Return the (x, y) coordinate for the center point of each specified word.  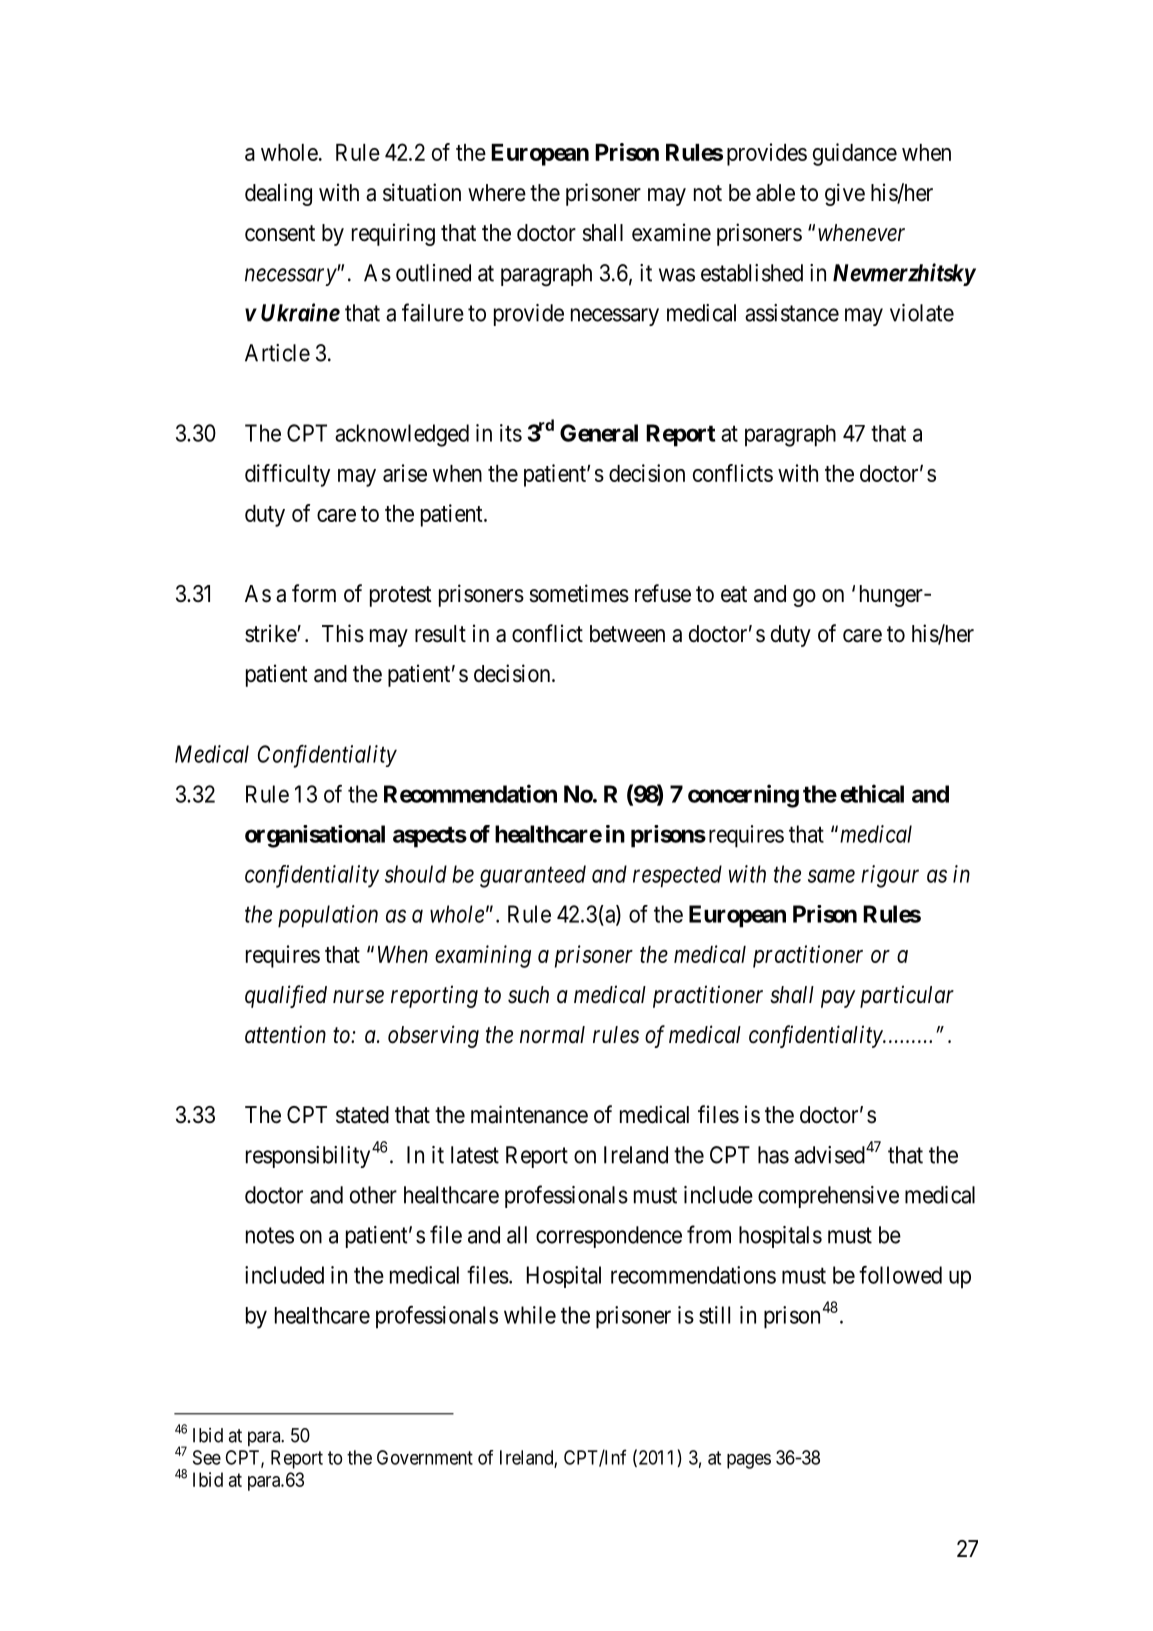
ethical (872, 793)
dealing (278, 194)
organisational (315, 836)
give (845, 194)
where (497, 193)
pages (749, 1461)
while (530, 1315)
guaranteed (533, 876)
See (207, 1457)
